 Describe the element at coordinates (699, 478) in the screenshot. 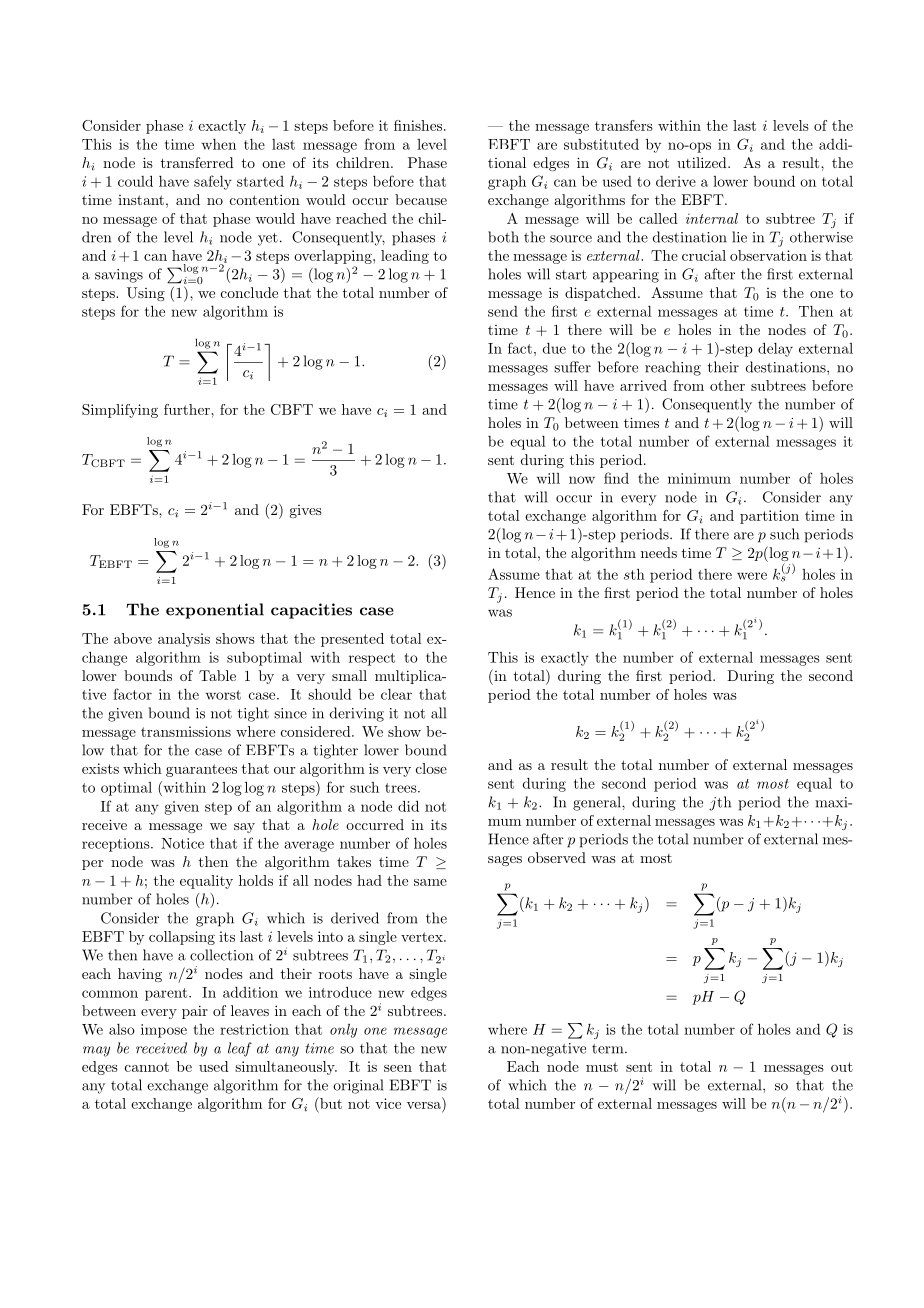

I see `minimum` at that location.
